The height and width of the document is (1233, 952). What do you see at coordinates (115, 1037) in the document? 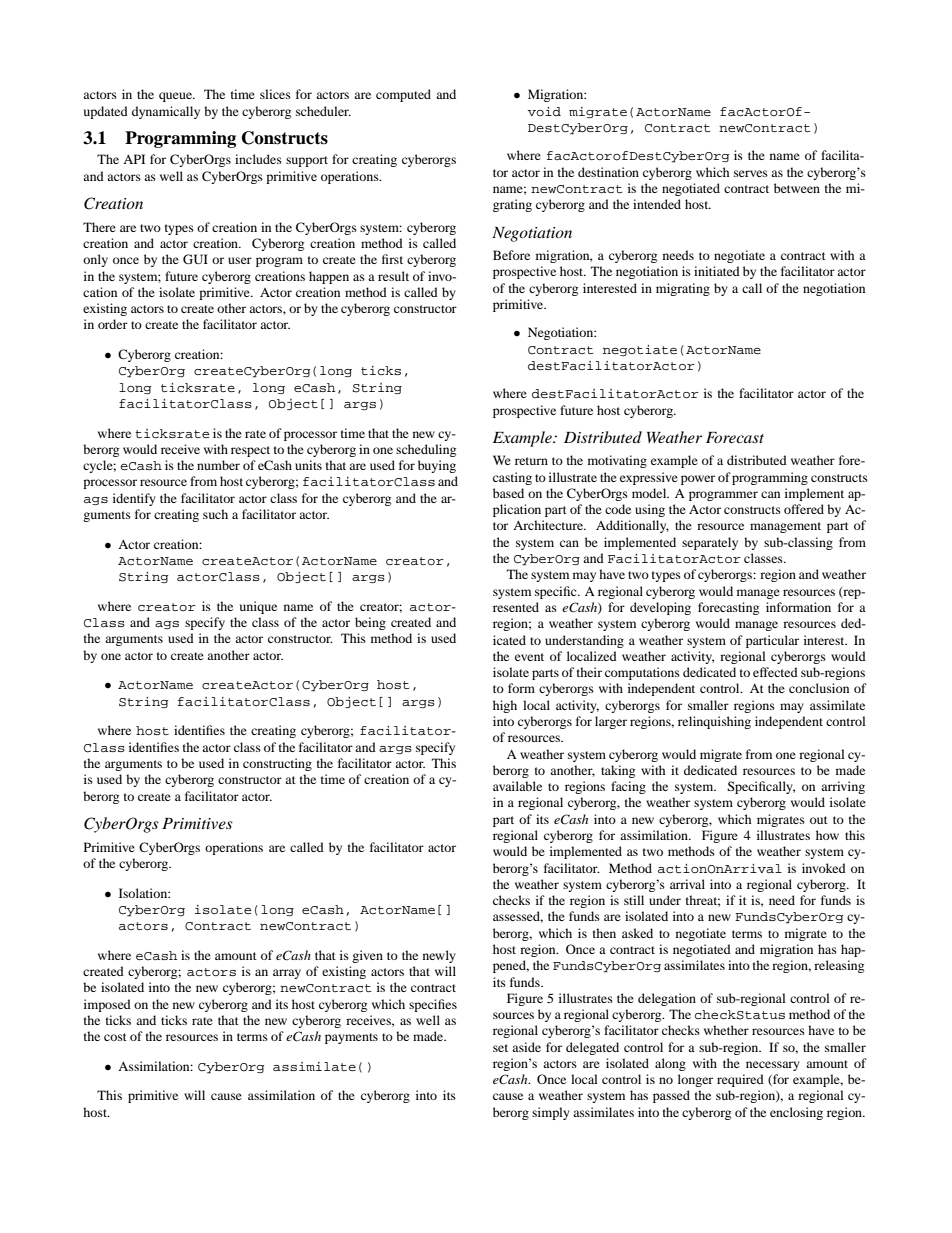
I see `cost` at bounding box center [115, 1037].
